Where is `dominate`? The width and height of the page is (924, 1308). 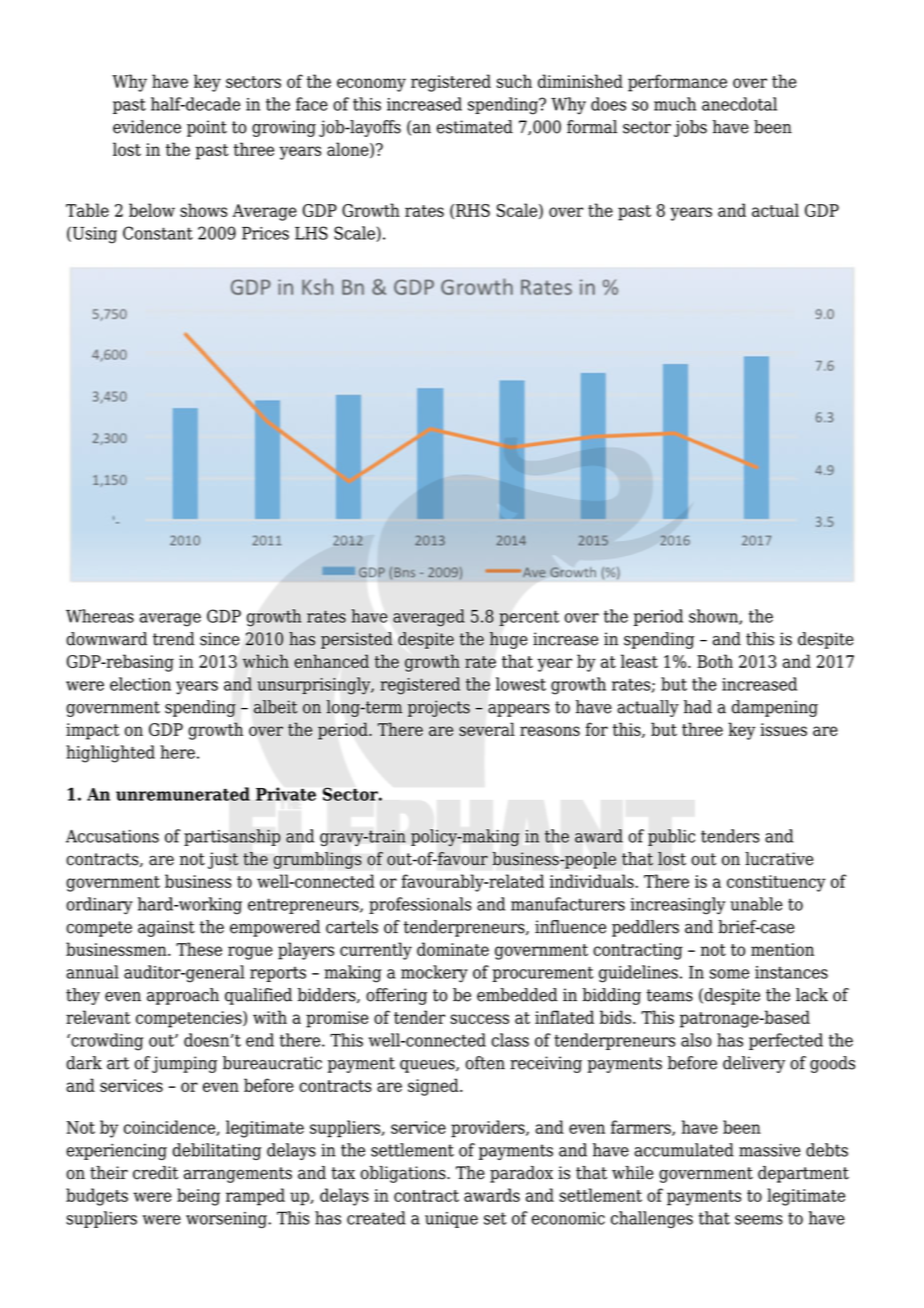 dominate is located at coordinates (453, 949).
